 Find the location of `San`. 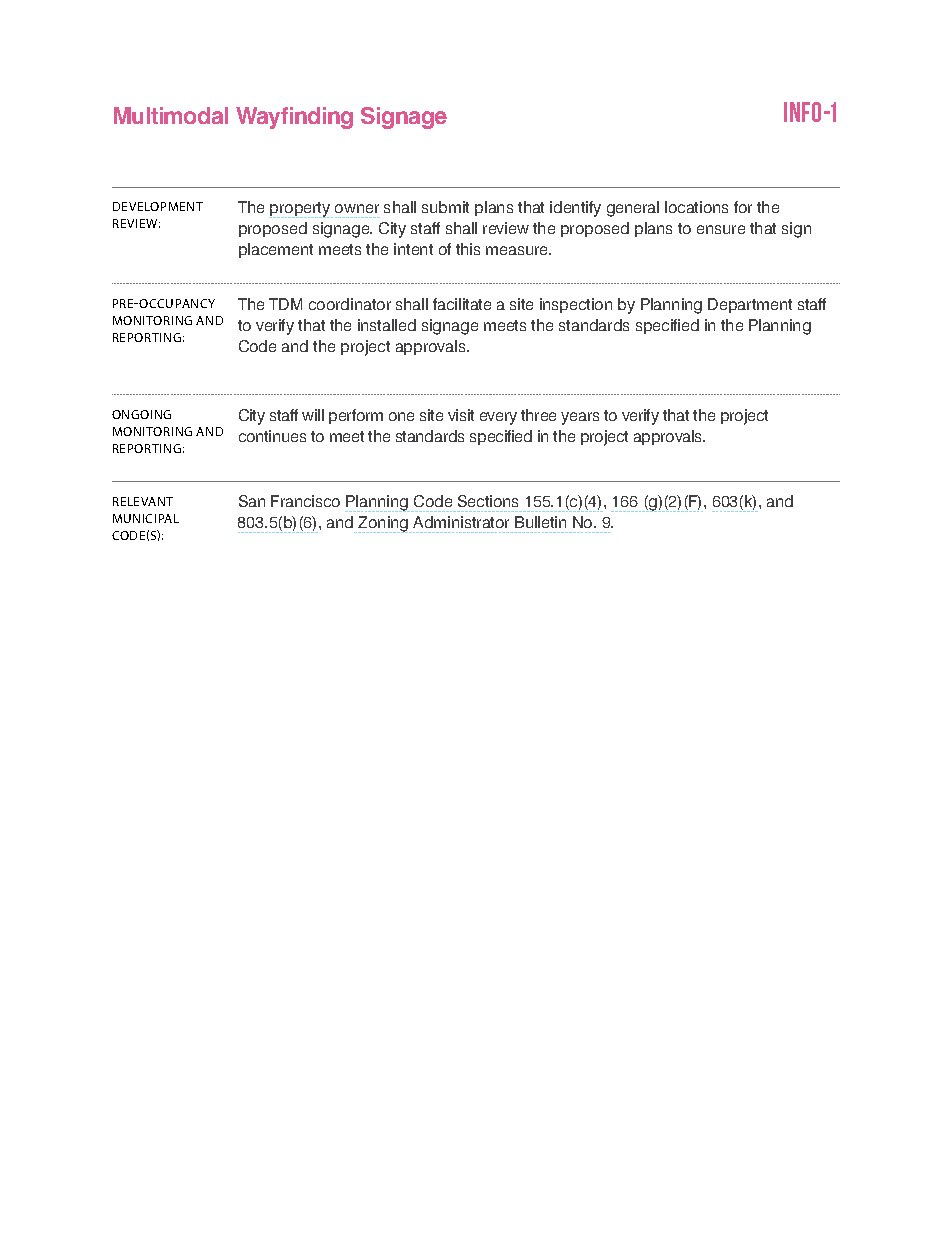

San is located at coordinates (252, 501).
